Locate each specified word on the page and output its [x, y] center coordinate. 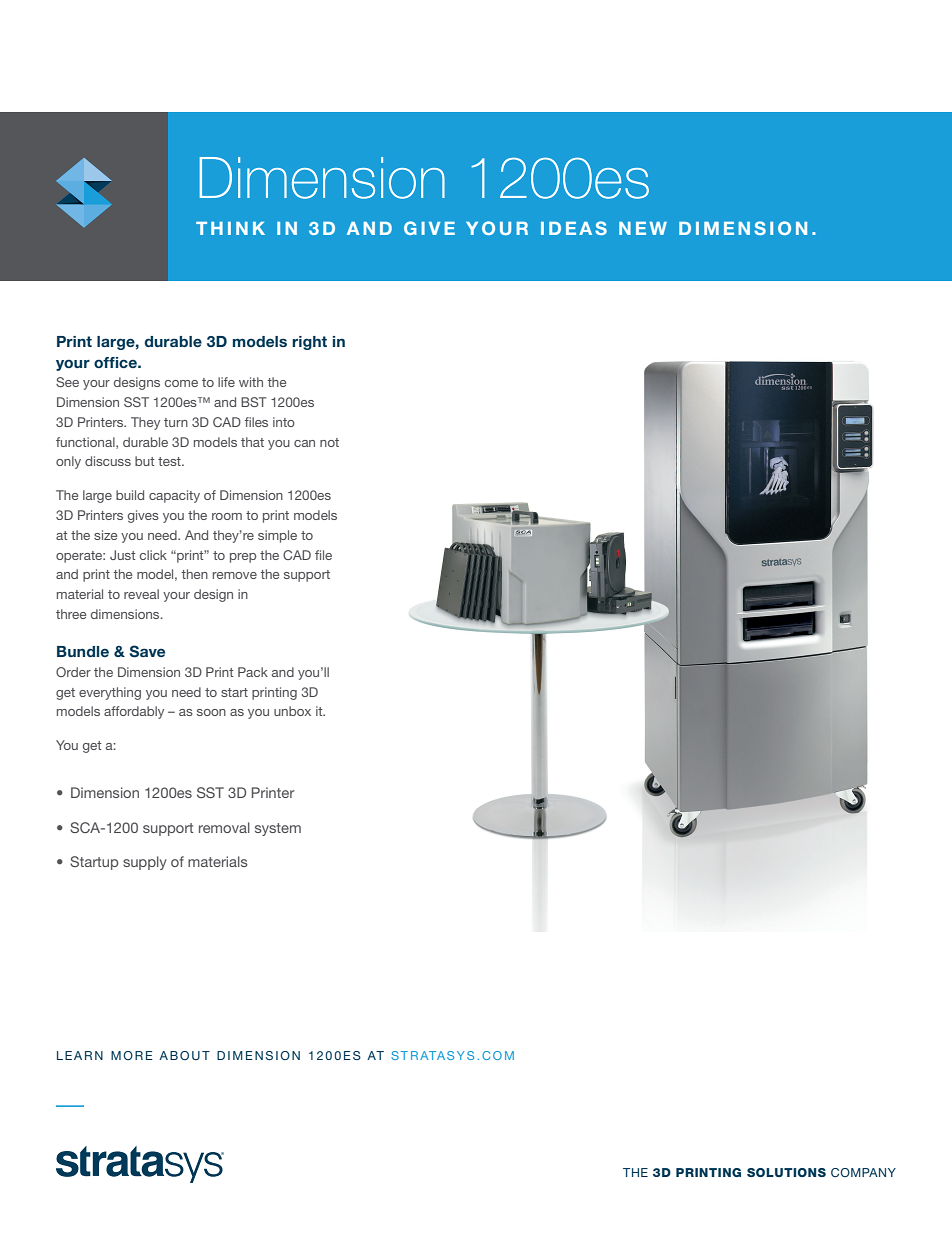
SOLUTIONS [786, 1172]
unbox [292, 711]
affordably [134, 712]
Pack [253, 672]
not [329, 442]
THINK [230, 228]
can [304, 443]
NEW [643, 228]
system [278, 829]
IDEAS [574, 228]
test [170, 461]
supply [145, 863]
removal [224, 827]
